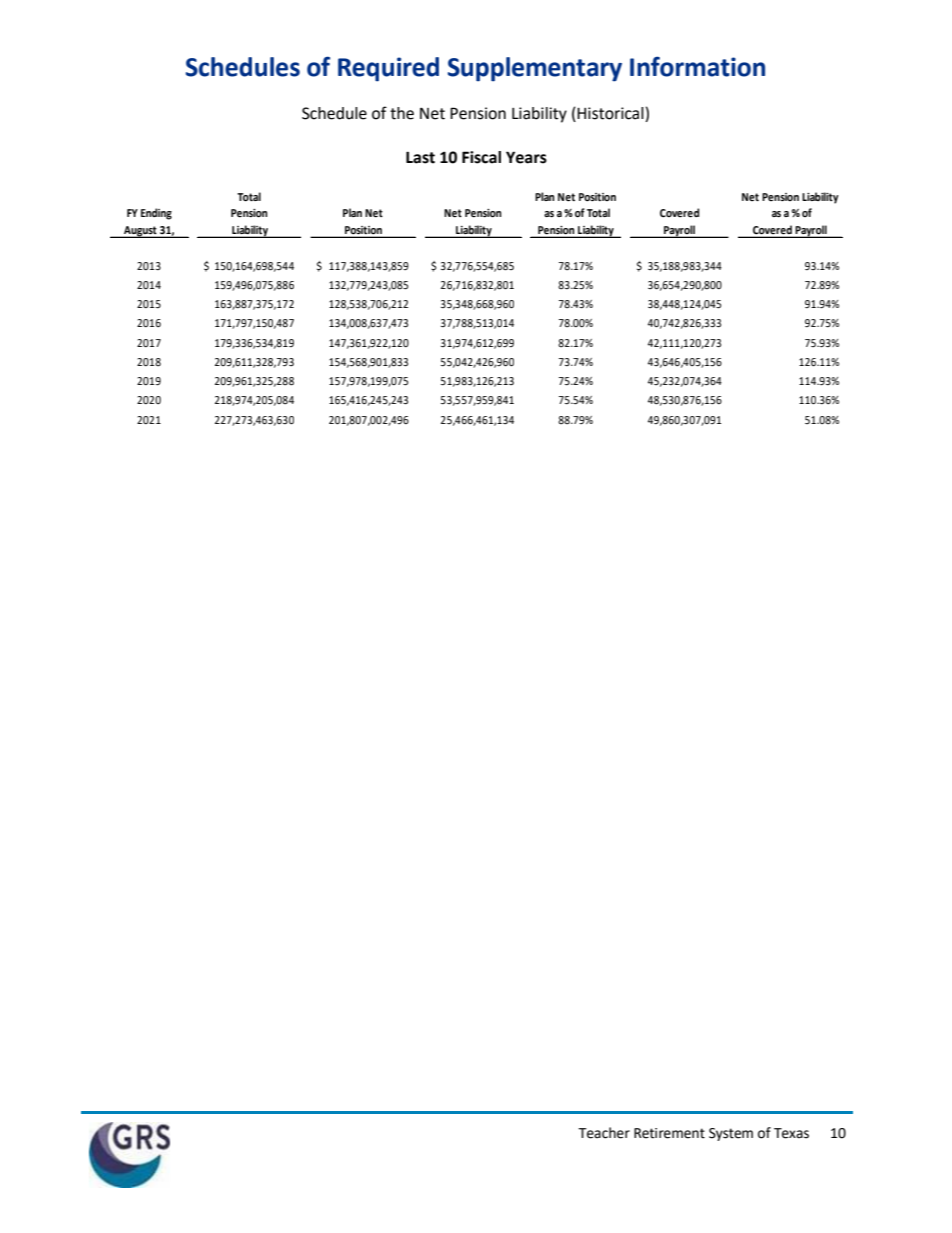 This screenshot has width=952, height=1233. Describe the element at coordinates (604, 1133) in the screenshot. I see `Teacher` at that location.
